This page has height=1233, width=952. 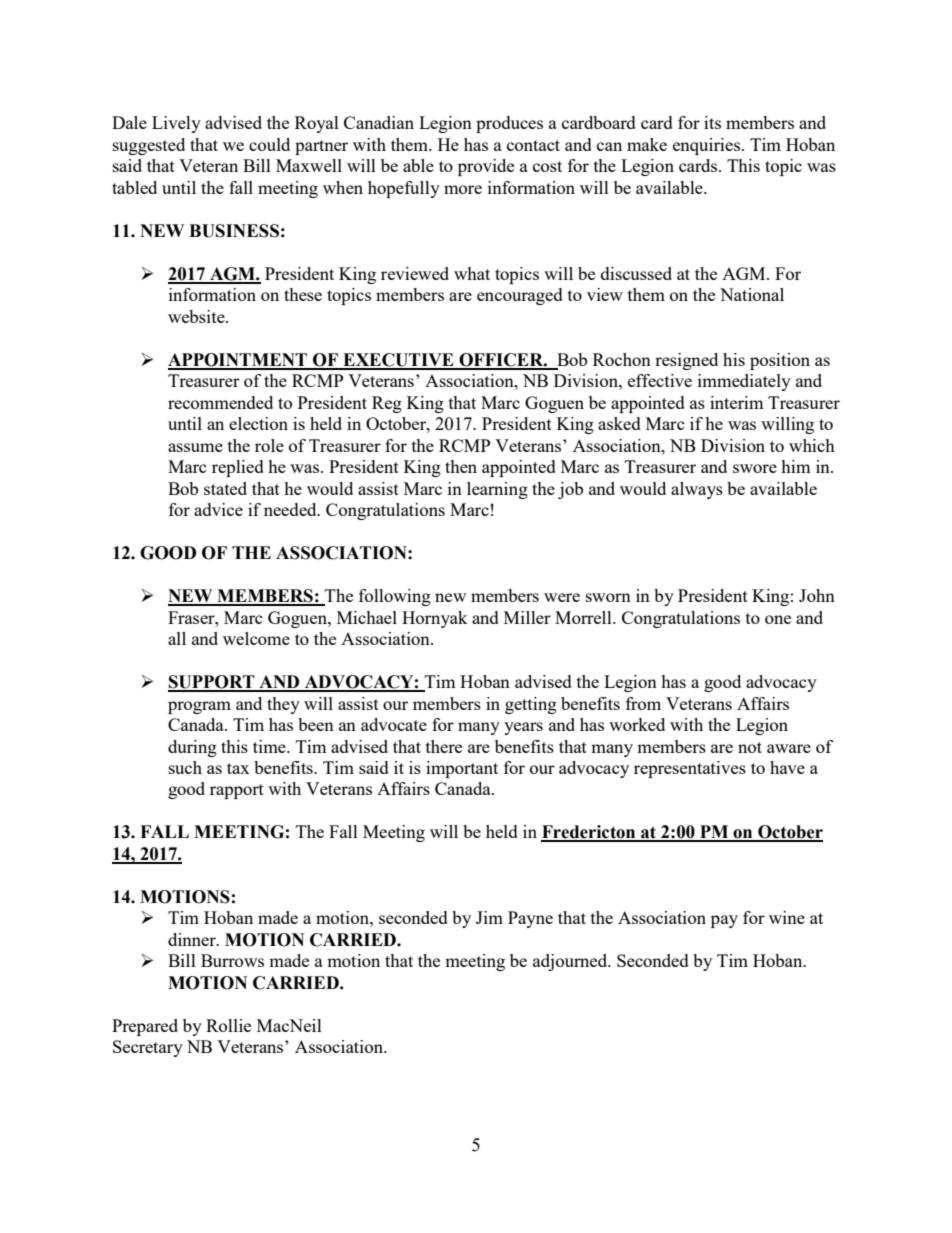 What do you see at coordinates (755, 468) in the page?
I see `swore` at bounding box center [755, 468].
